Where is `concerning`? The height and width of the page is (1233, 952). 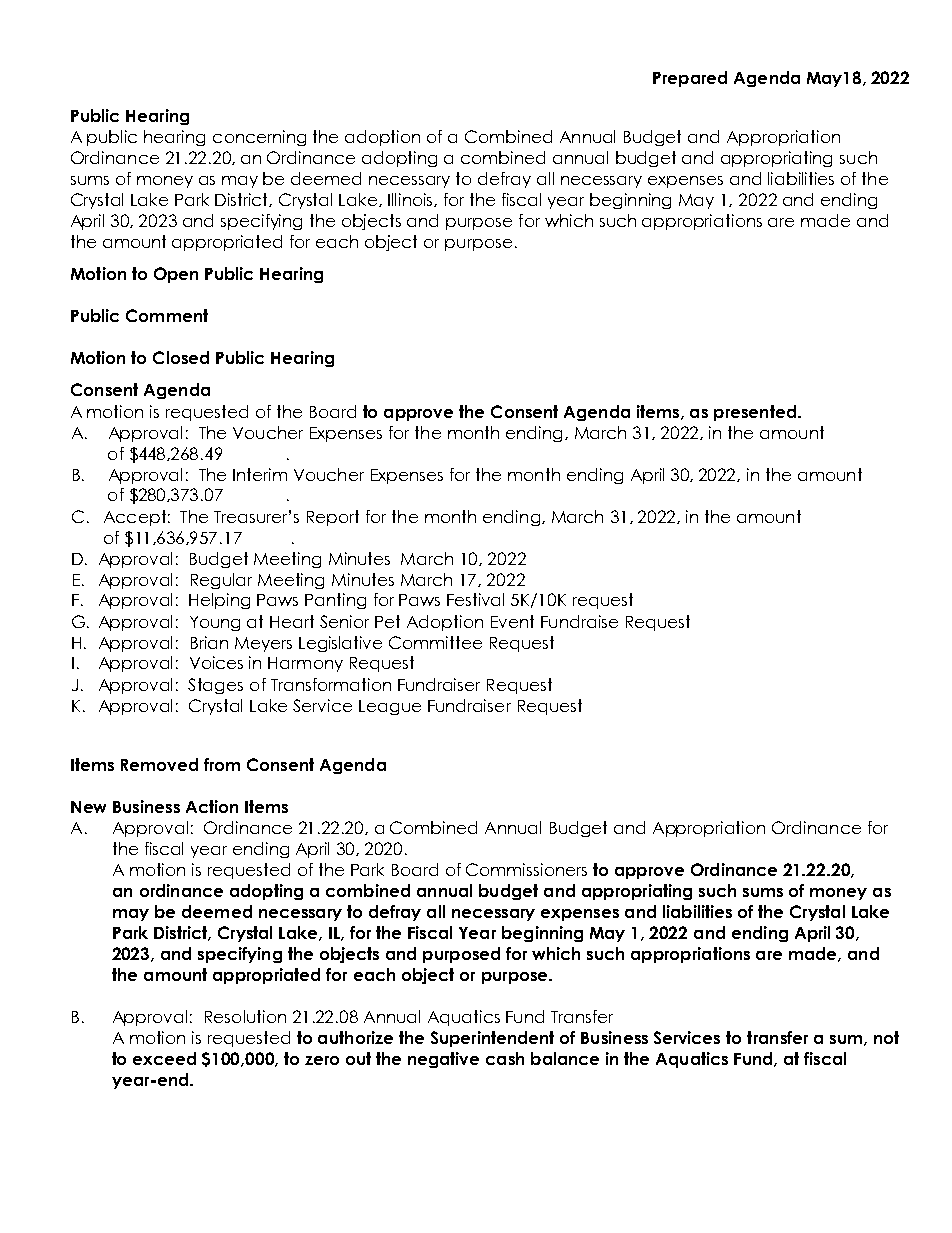
concerning is located at coordinates (259, 138).
